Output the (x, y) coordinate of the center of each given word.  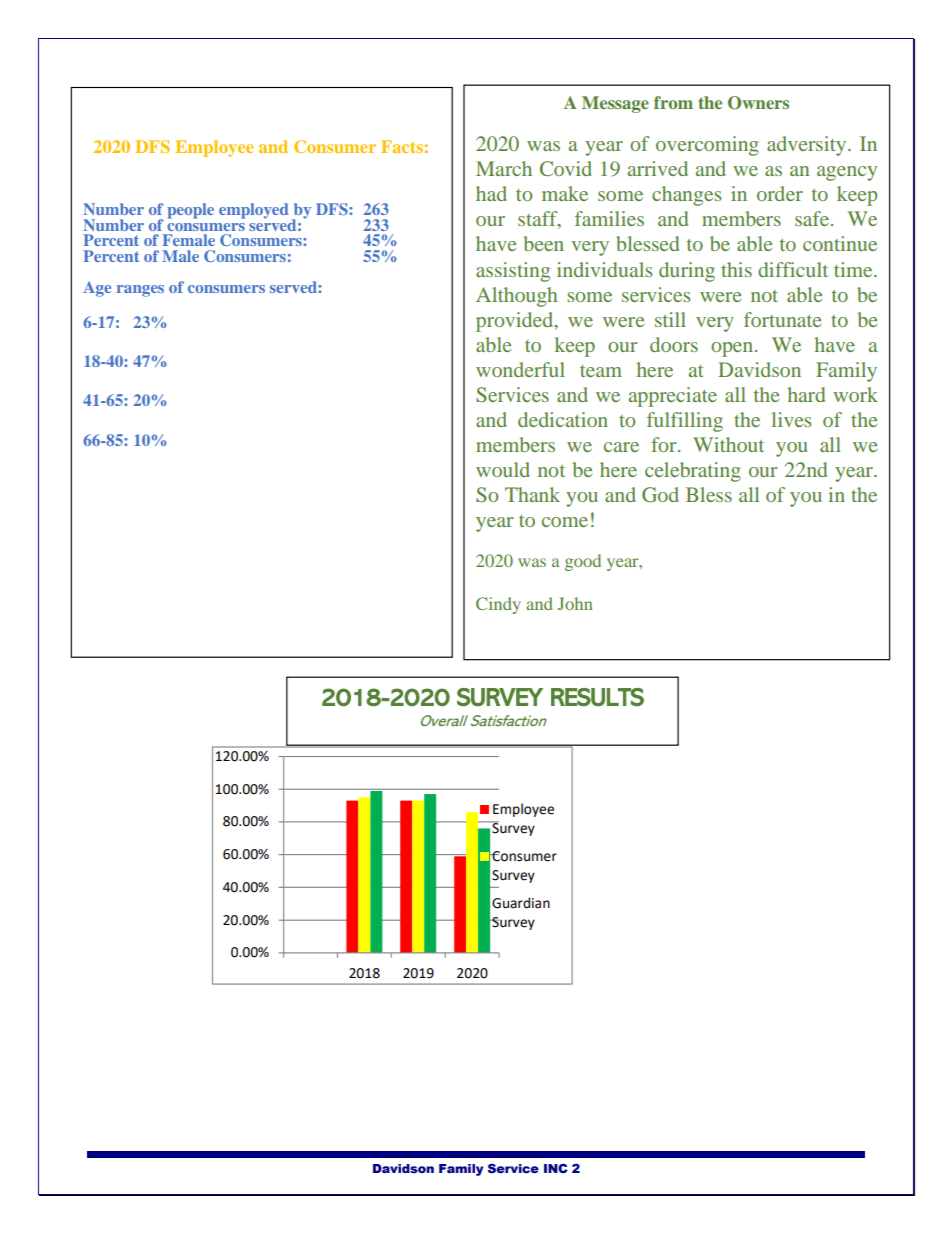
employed (254, 211)
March (504, 168)
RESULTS (597, 697)
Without (728, 444)
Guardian (521, 903)
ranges (140, 291)
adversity (808, 146)
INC (556, 1168)
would (503, 469)
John (575, 603)
